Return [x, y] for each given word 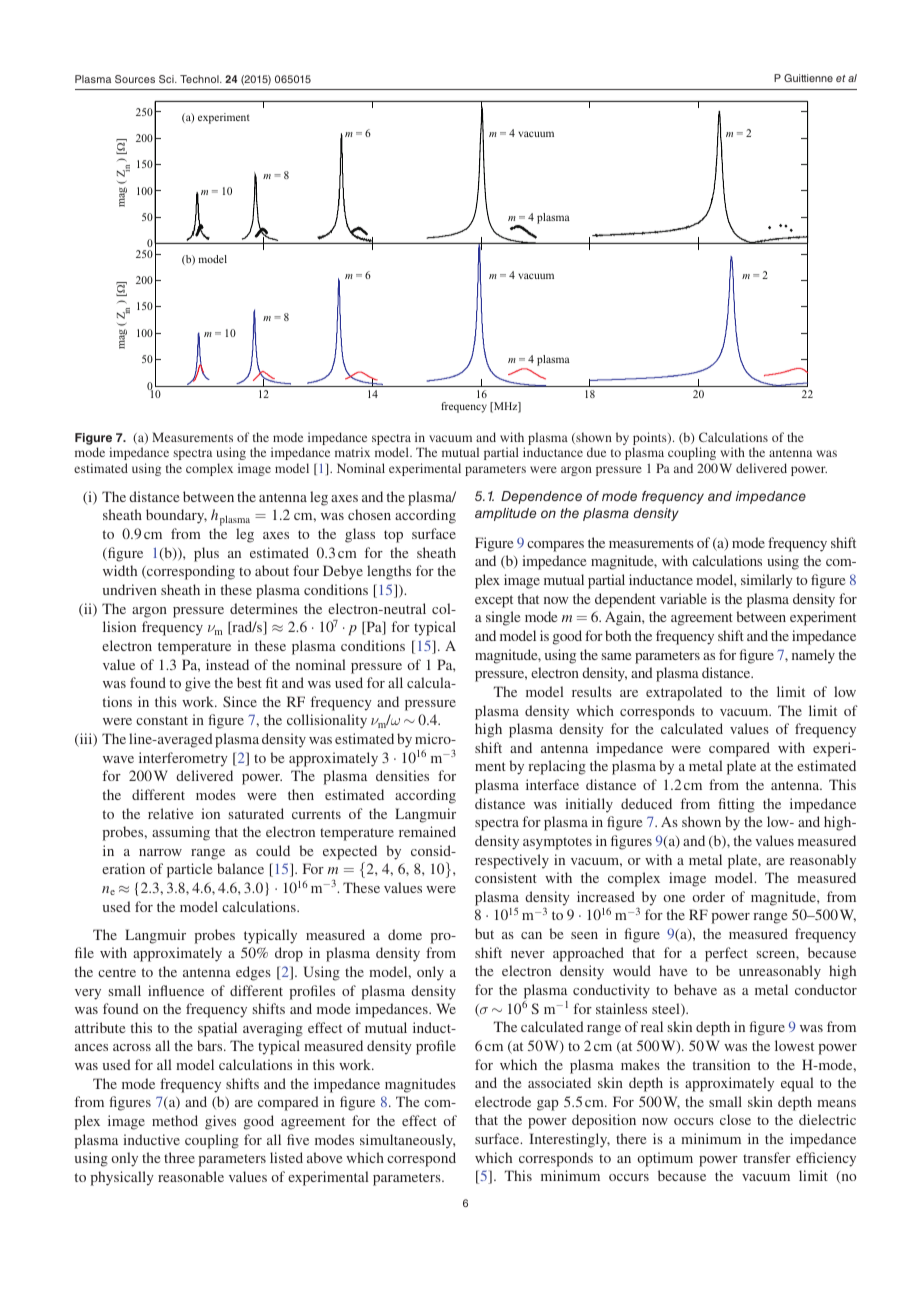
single [503, 618]
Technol [200, 79]
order [708, 896]
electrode [503, 1101]
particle [189, 870]
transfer [767, 1157]
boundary [176, 516]
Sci [167, 79]
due [596, 452]
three [179, 1157]
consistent [506, 877]
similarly [767, 581]
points [651, 440]
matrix [352, 452]
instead [227, 664]
